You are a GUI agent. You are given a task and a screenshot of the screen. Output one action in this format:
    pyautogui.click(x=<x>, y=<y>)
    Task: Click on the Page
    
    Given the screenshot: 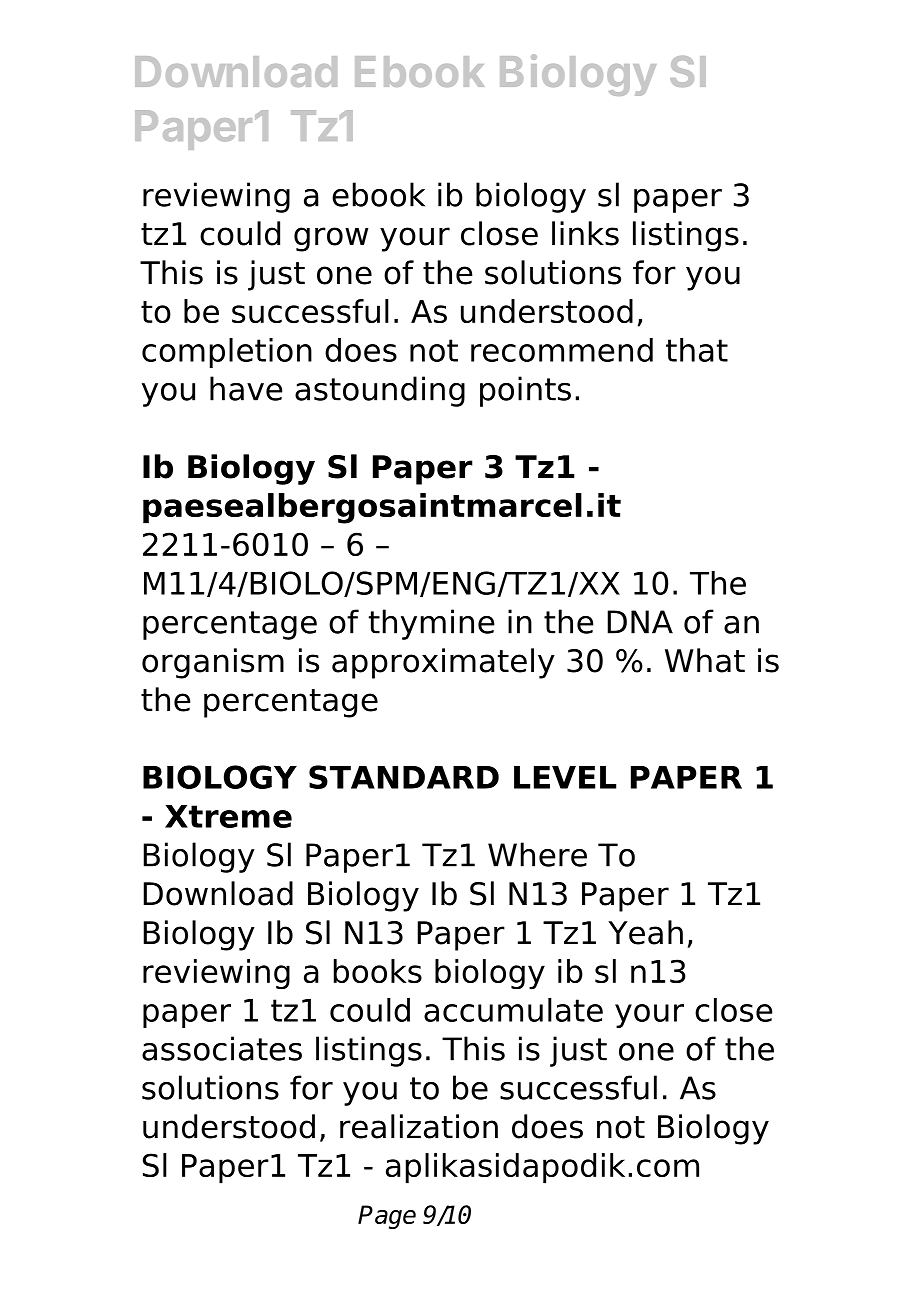 What is the action you would take?
    pyautogui.click(x=387, y=1217)
